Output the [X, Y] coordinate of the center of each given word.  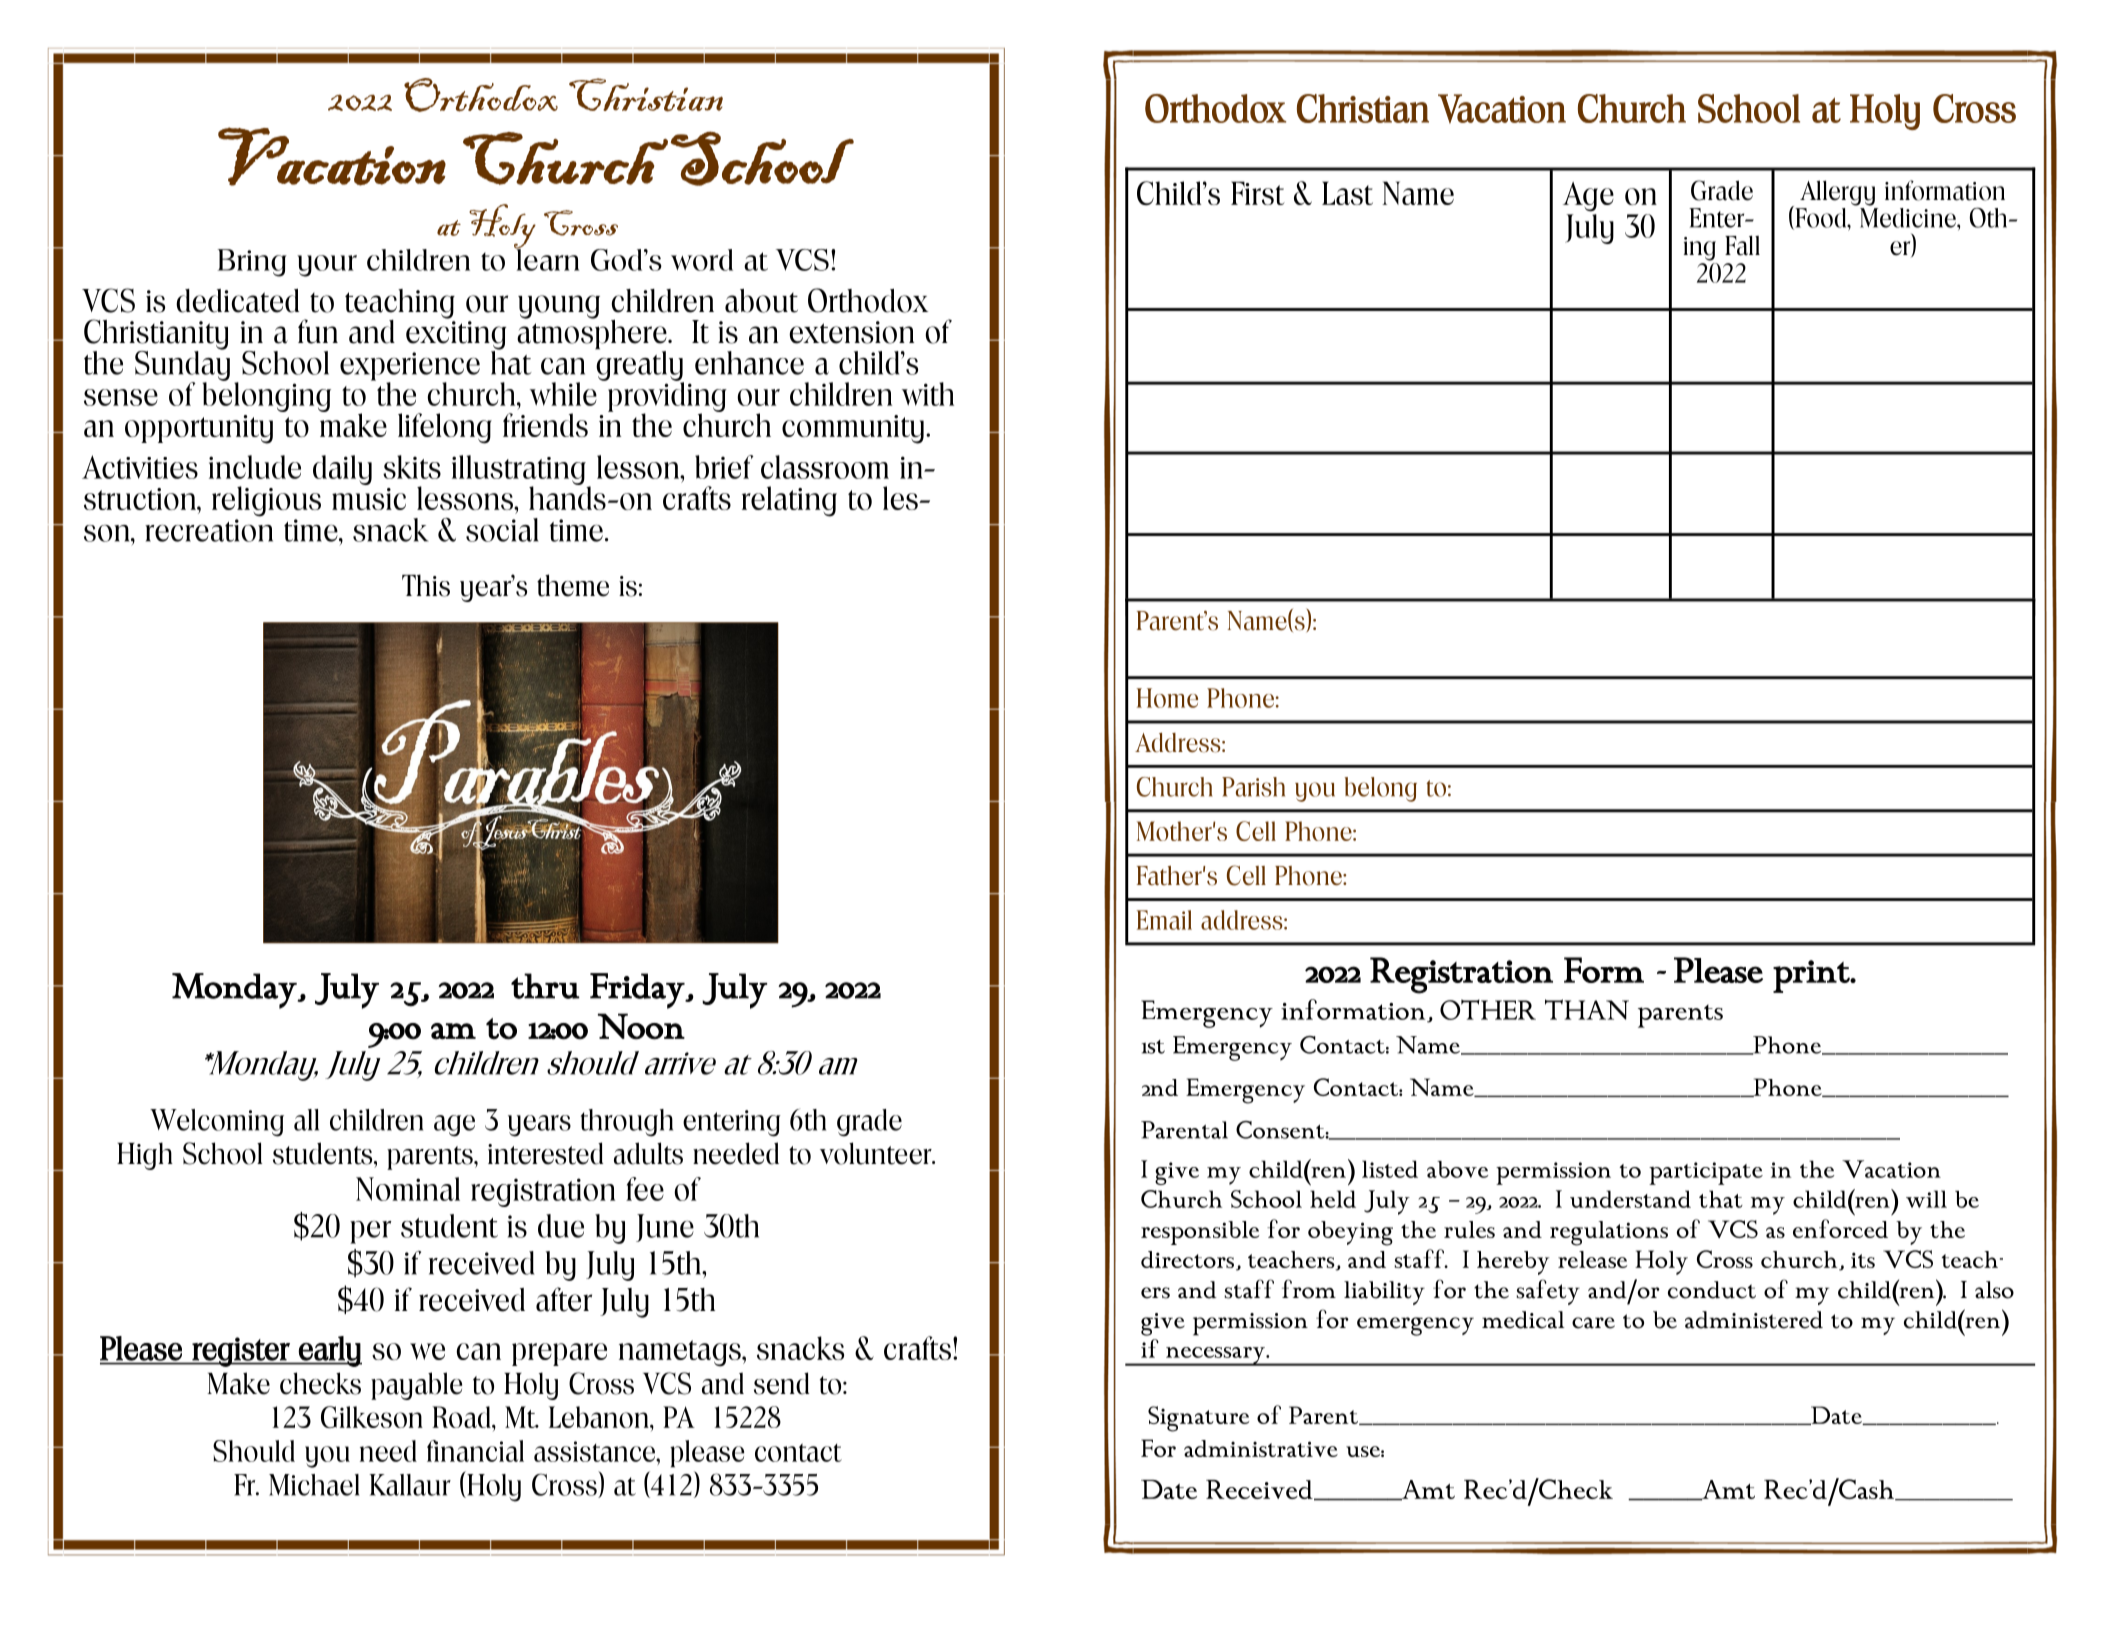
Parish [1253, 787]
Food [1821, 218]
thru [545, 986]
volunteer [877, 1153]
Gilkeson [372, 1417]
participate [1706, 1173]
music [369, 499]
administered [1754, 1320]
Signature [1198, 1419]
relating [789, 501]
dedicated [237, 301]
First [1258, 193]
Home [1167, 698]
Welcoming [217, 1123]
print [1812, 976]
